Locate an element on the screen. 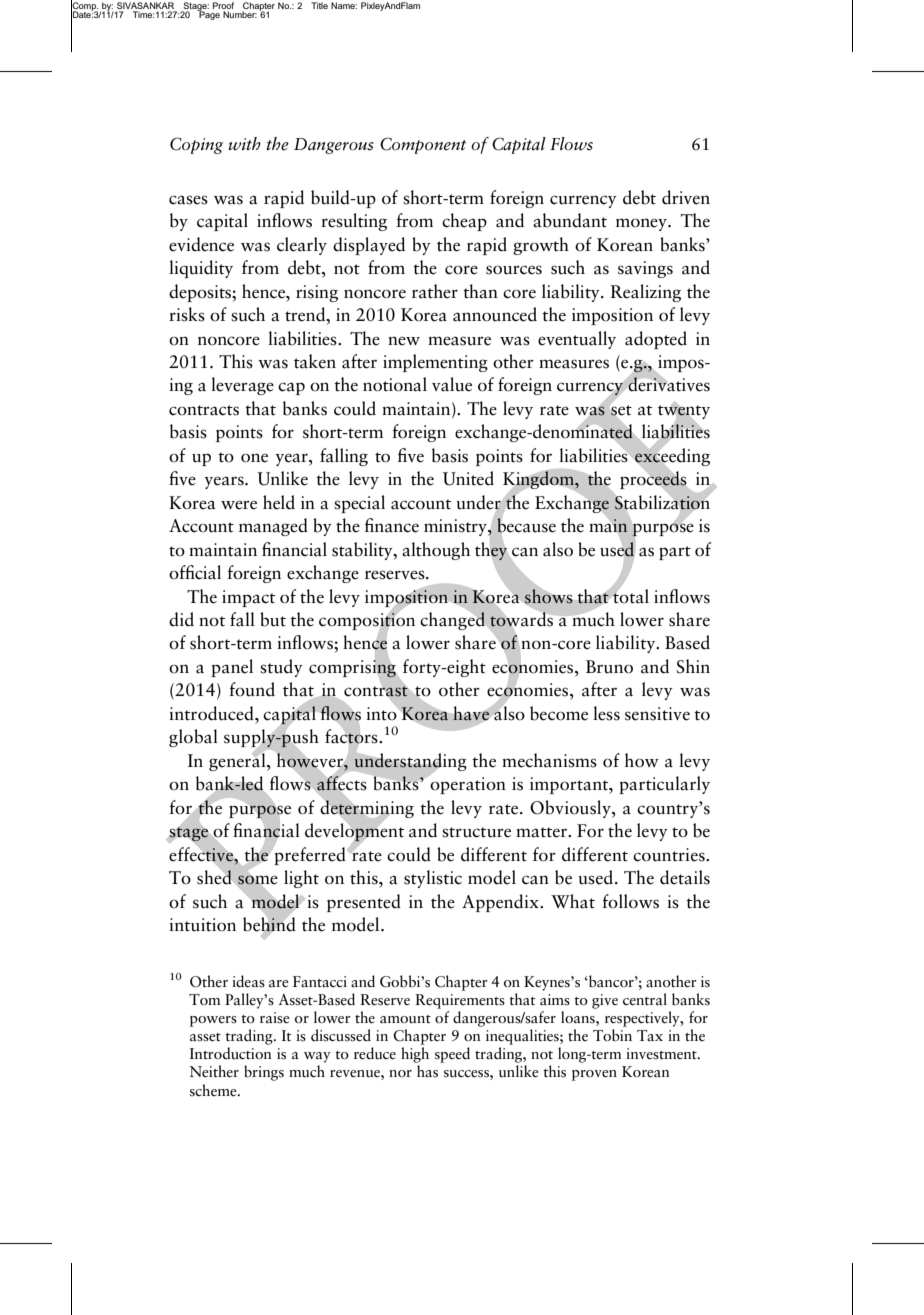 The height and width of the screenshot is (1315, 924). liquidity is located at coordinates (201, 269).
